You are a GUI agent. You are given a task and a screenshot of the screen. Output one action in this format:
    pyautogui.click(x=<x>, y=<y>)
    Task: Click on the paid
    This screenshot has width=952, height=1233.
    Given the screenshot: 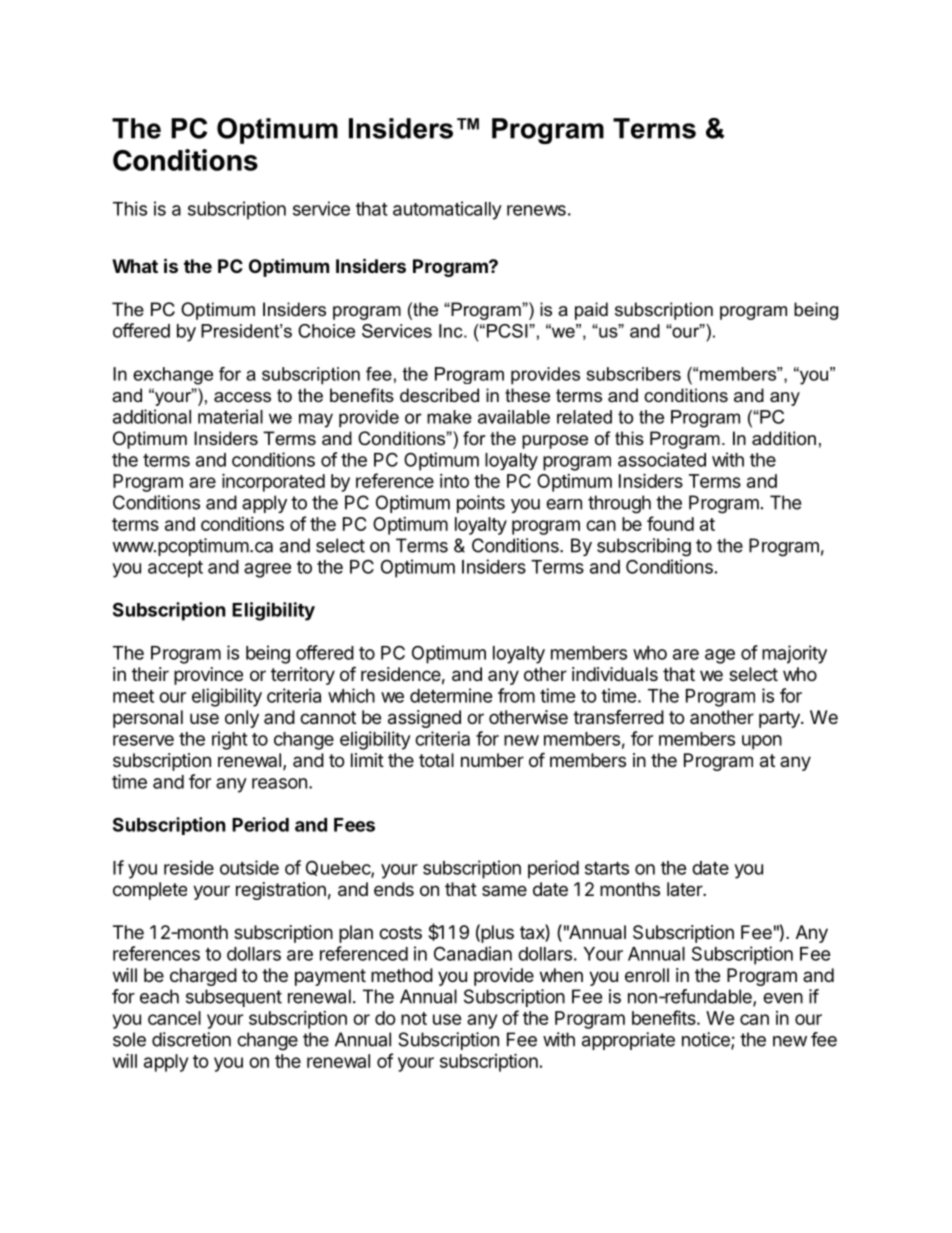 What is the action you would take?
    pyautogui.click(x=591, y=311)
